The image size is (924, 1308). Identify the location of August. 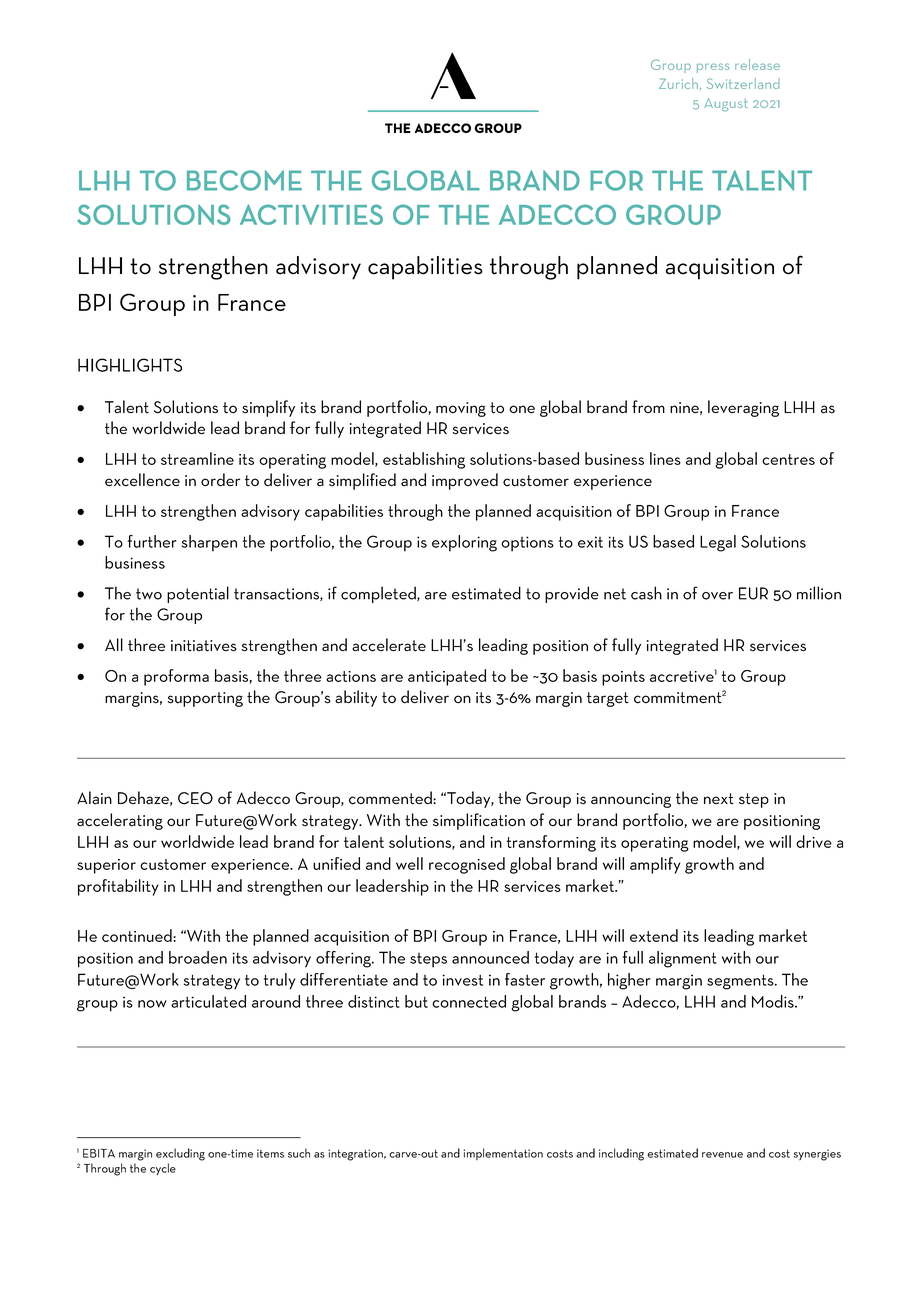
(726, 105).
